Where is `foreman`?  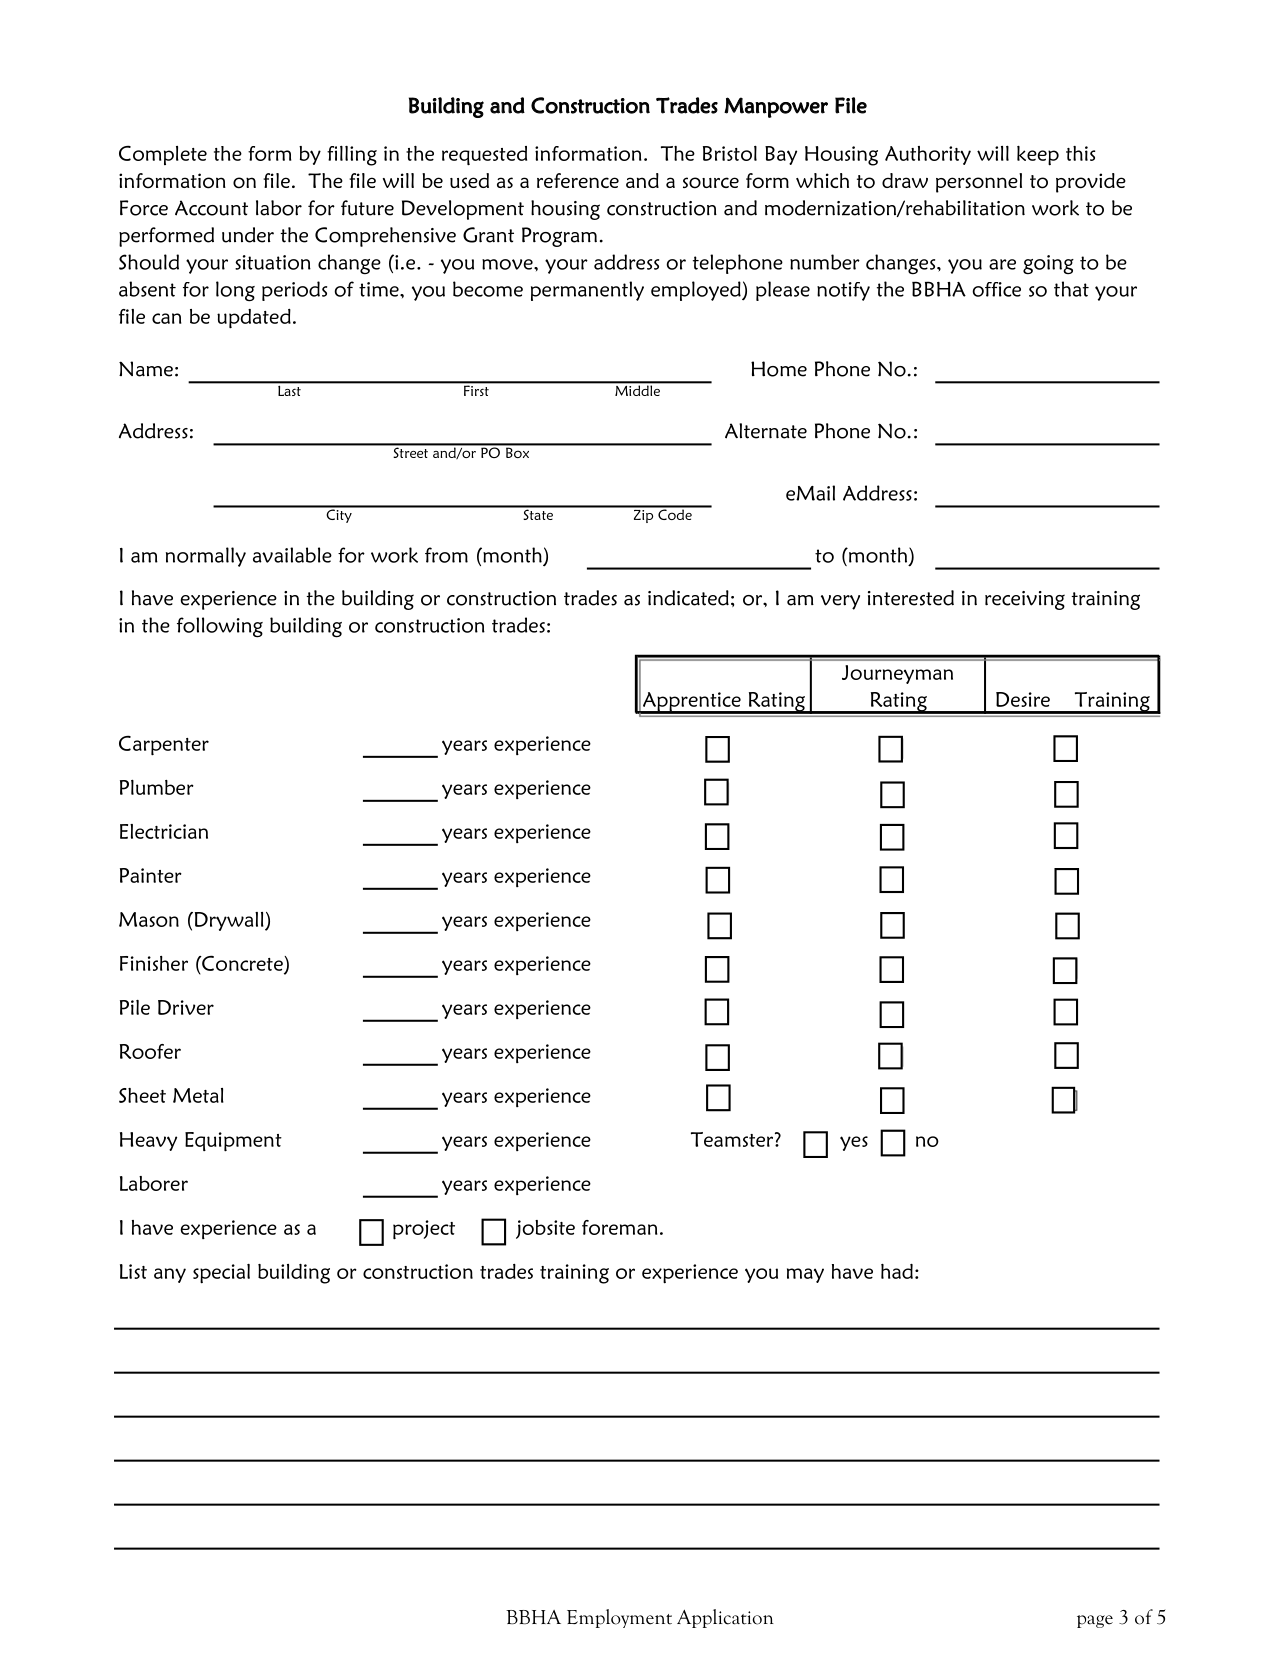
foreman is located at coordinates (619, 1227).
